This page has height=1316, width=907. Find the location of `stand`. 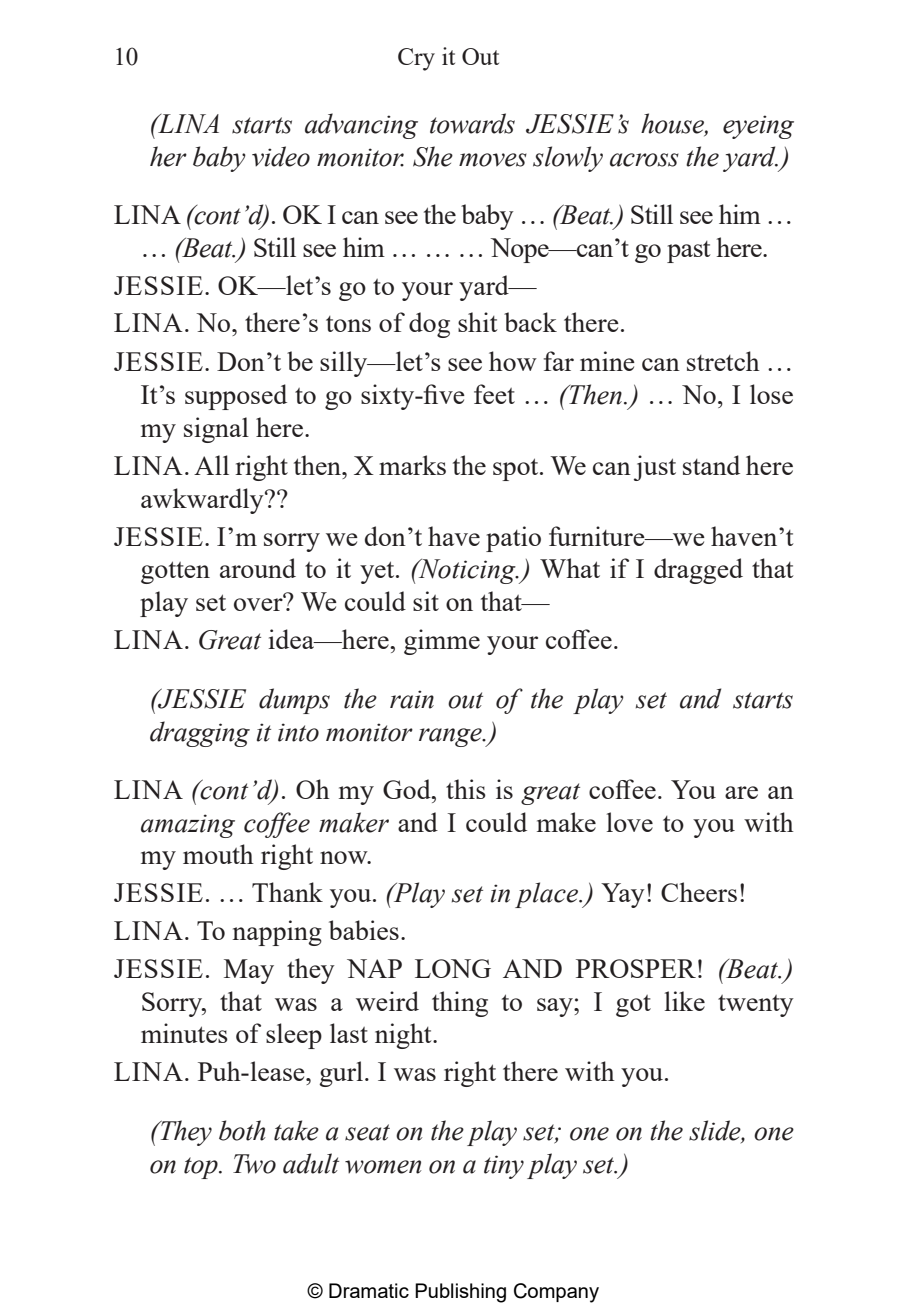

stand is located at coordinates (711, 465).
